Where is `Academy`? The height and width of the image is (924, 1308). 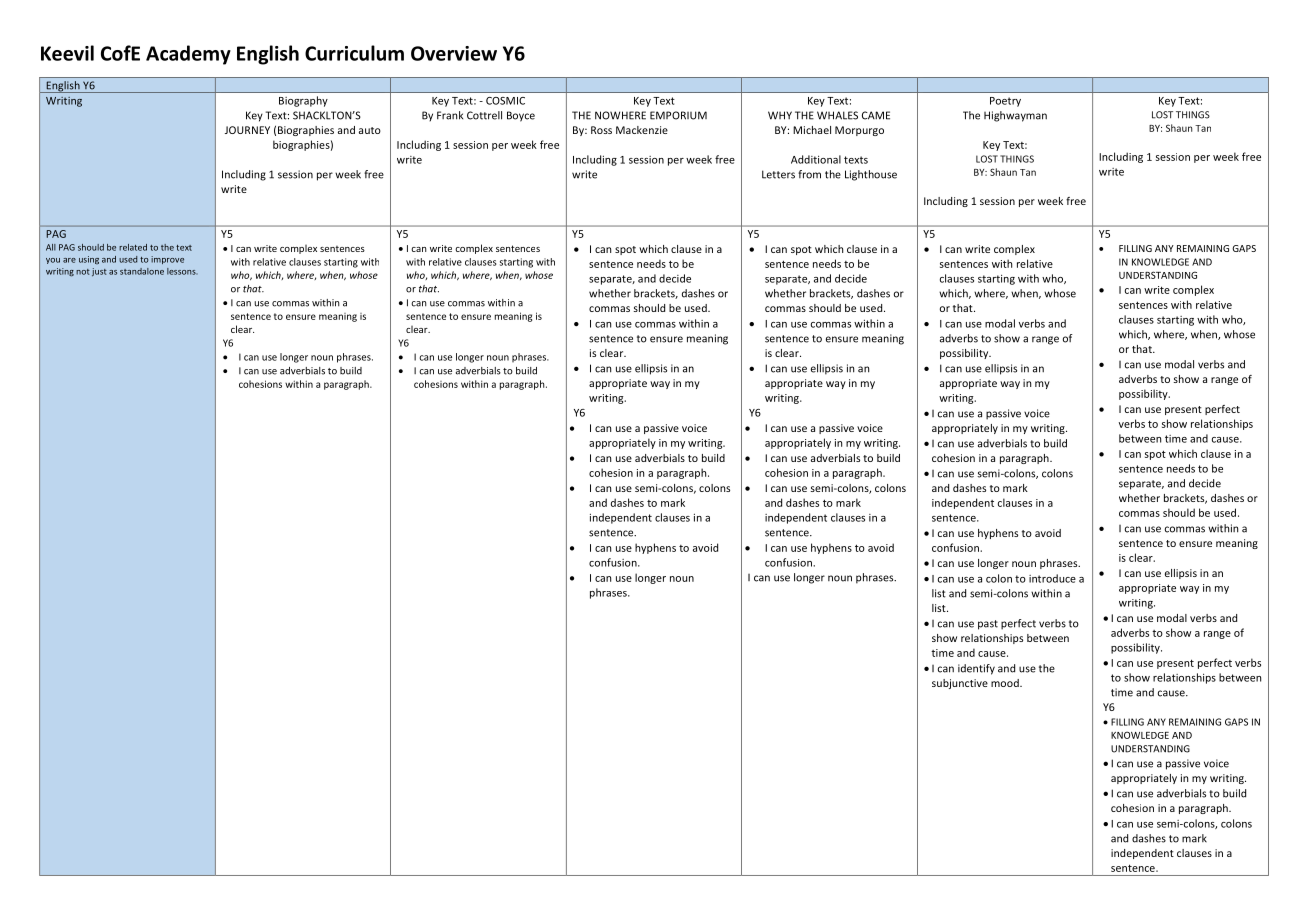
Academy is located at coordinates (188, 55).
